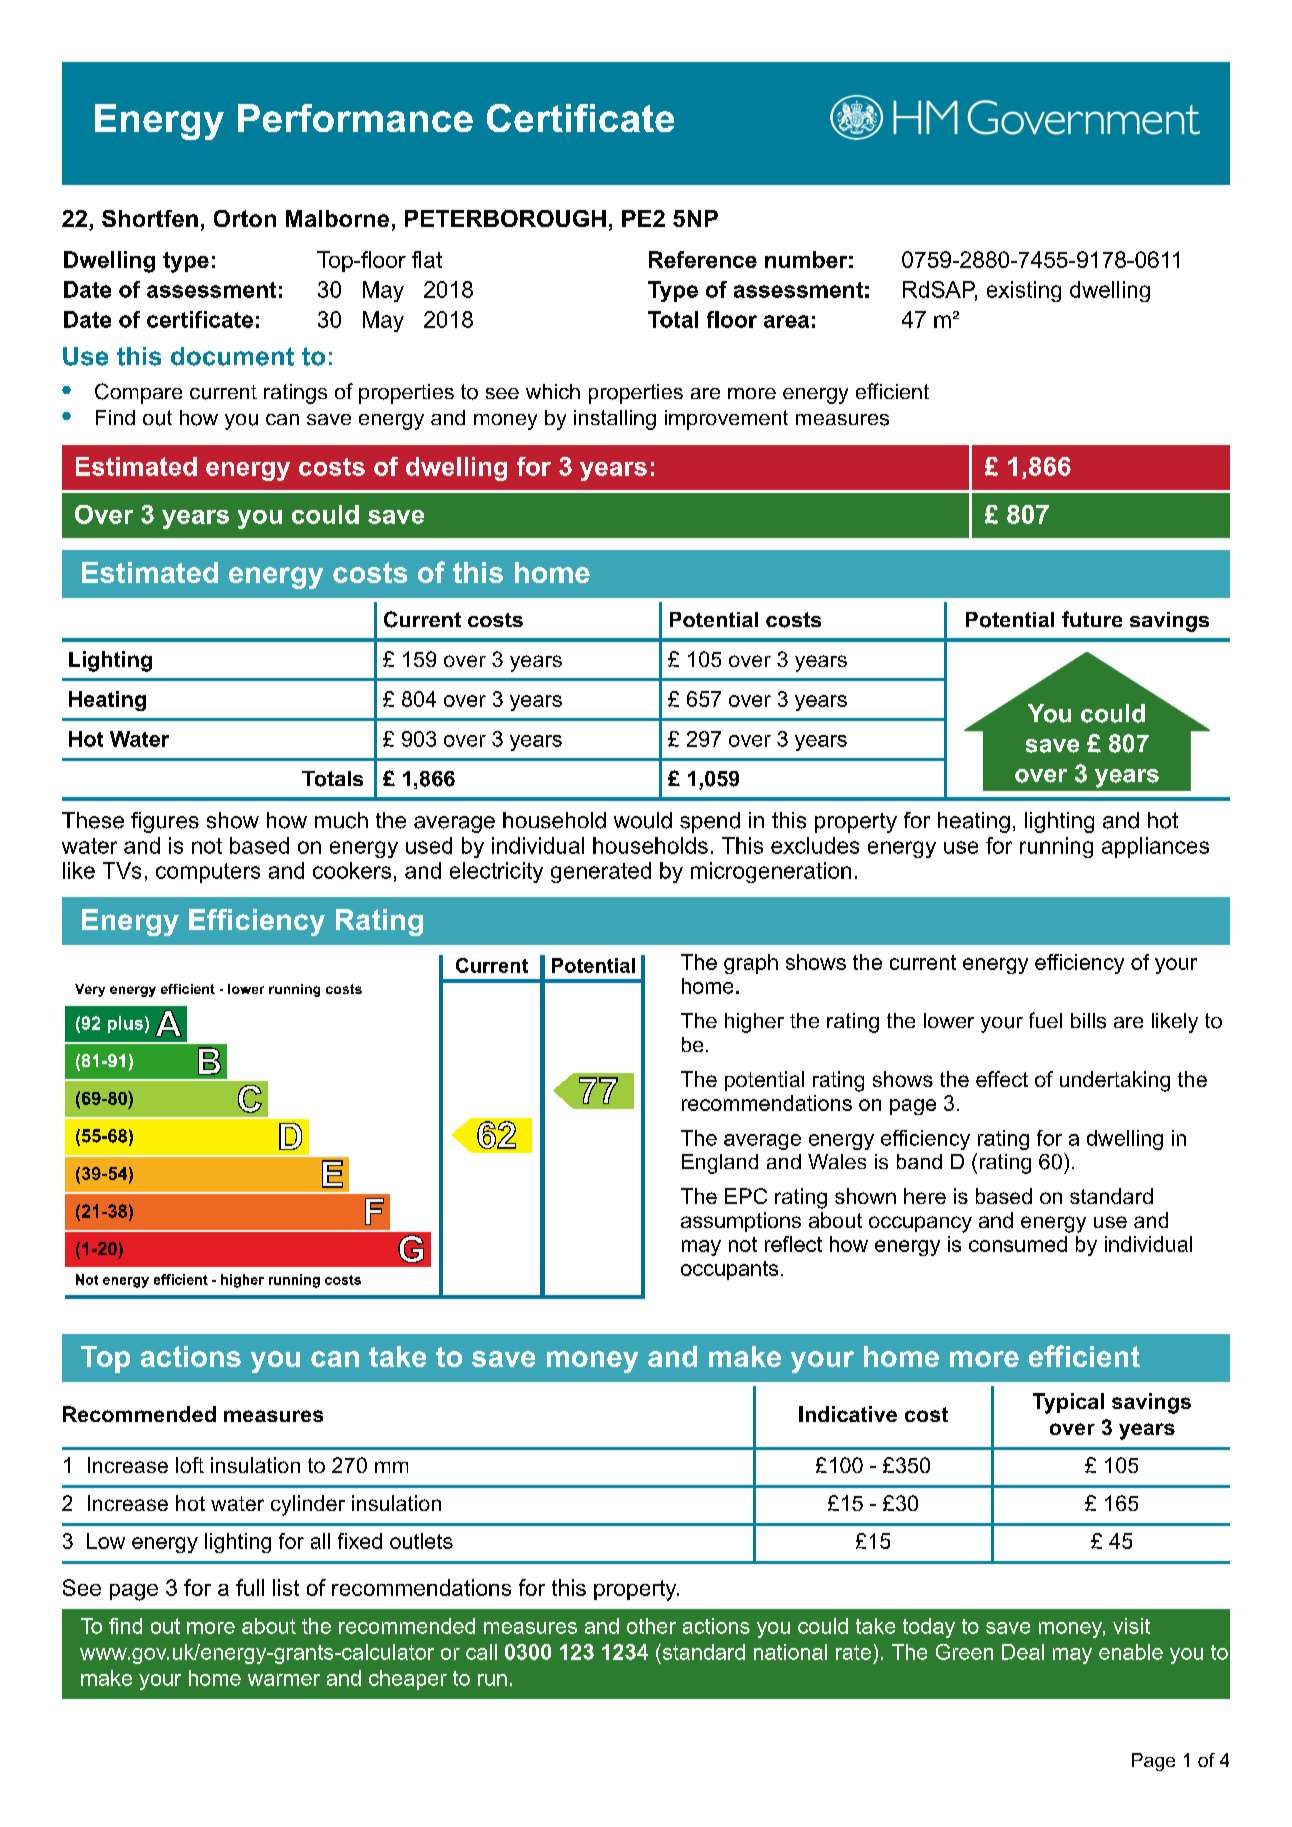  Describe the element at coordinates (1024, 291) in the image. I see `existing` at that location.
